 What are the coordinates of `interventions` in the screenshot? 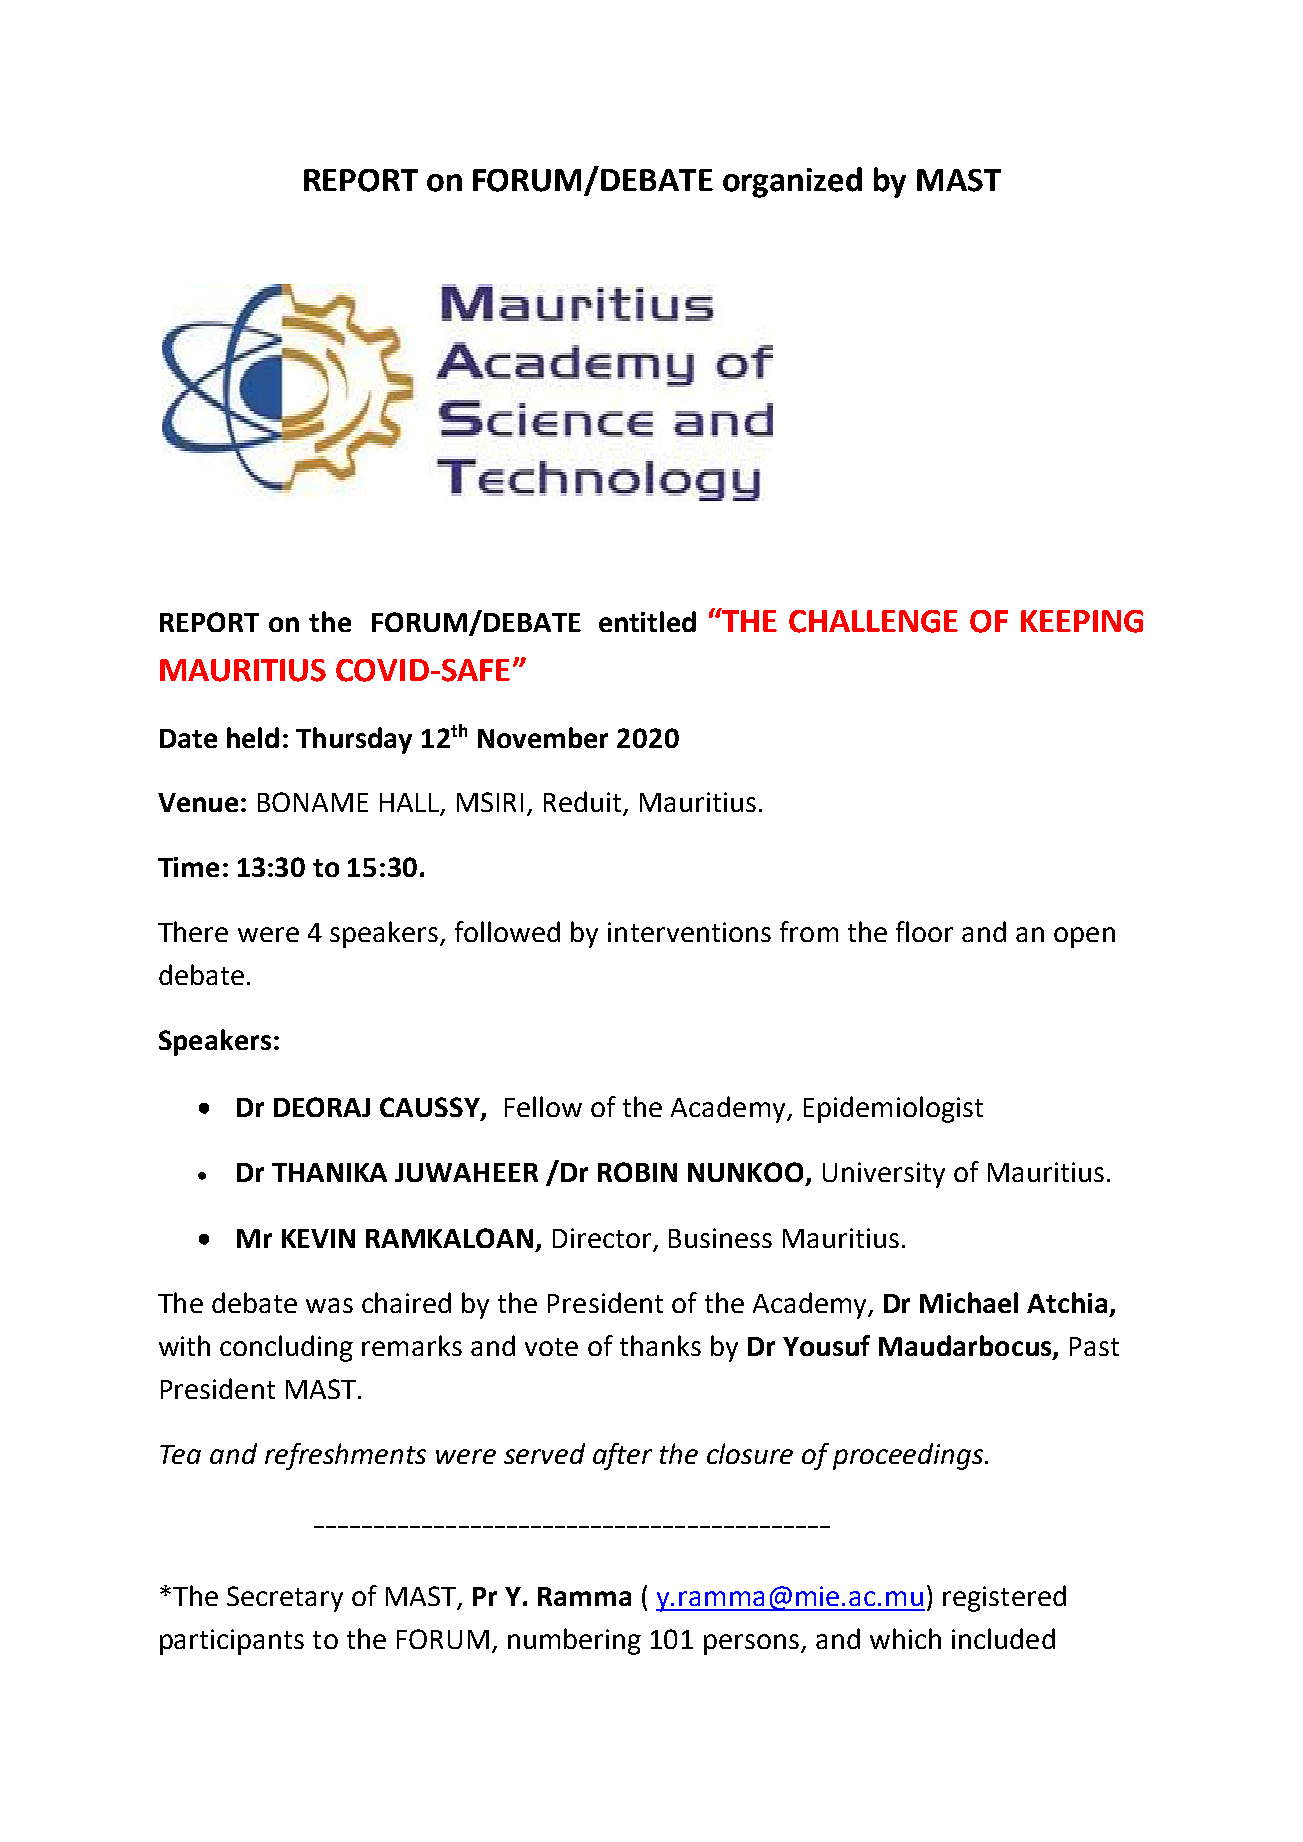 It's located at (689, 932).
